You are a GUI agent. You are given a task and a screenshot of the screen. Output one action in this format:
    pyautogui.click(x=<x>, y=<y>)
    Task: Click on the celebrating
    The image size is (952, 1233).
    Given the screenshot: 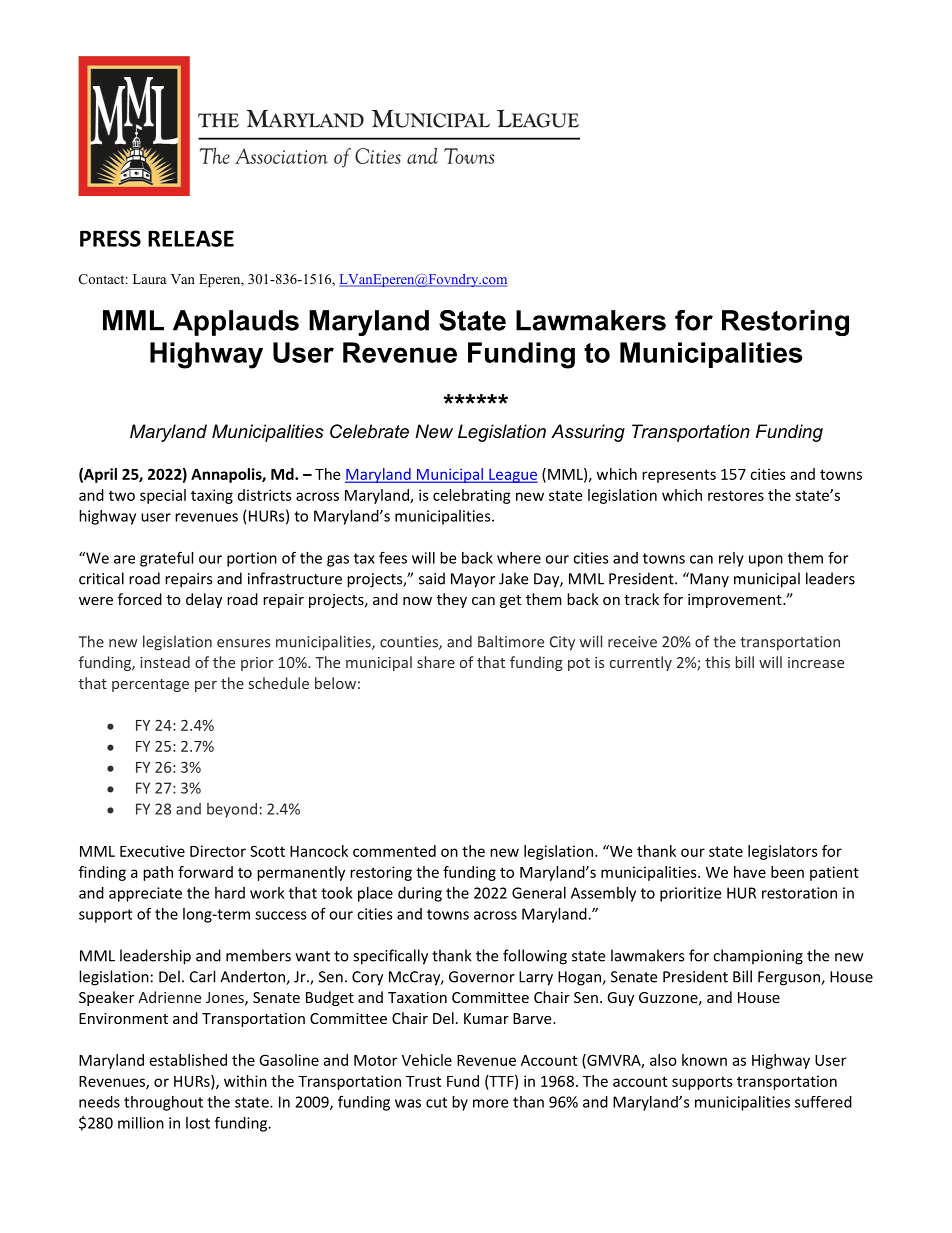 What is the action you would take?
    pyautogui.click(x=472, y=496)
